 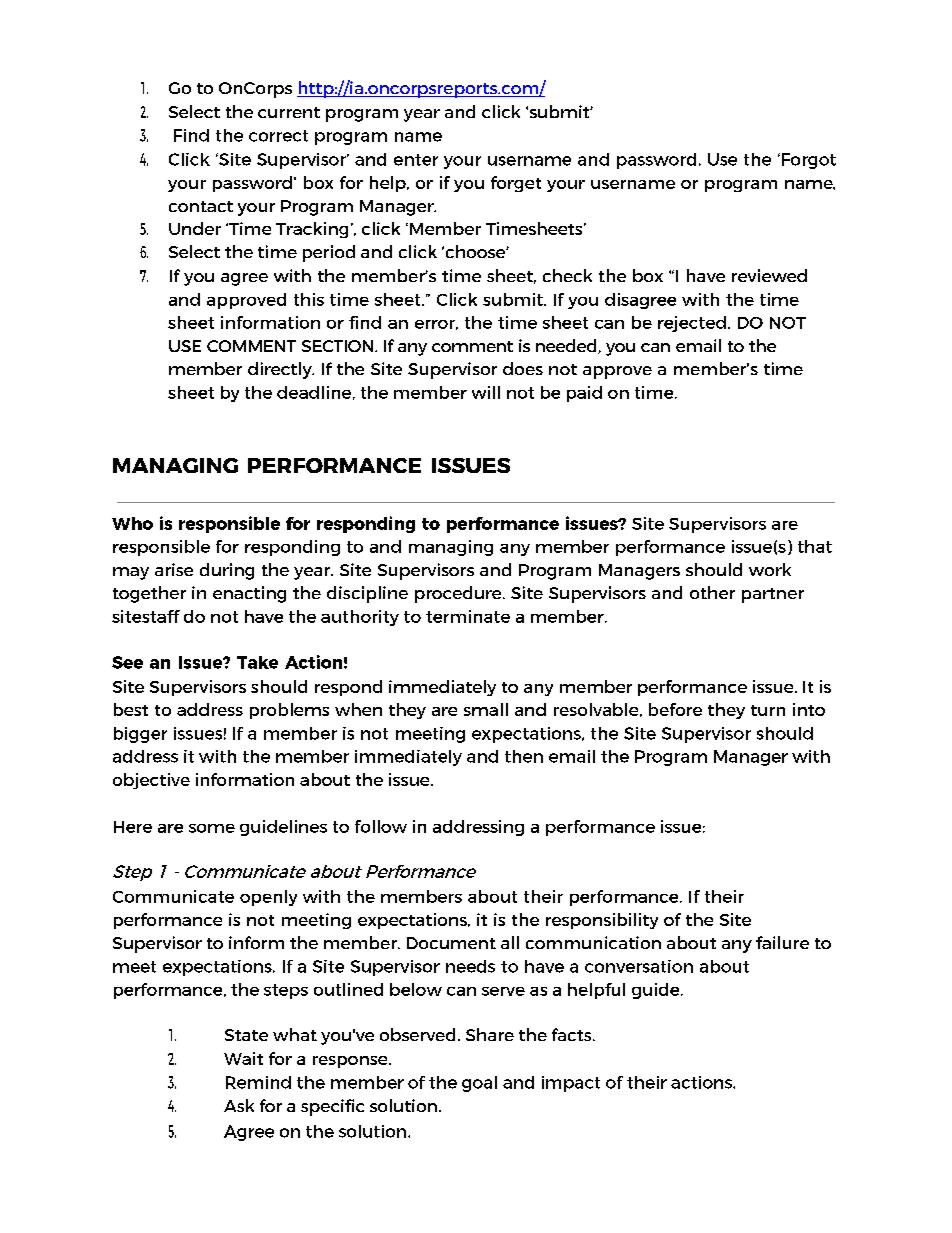 I want to click on rejected, so click(x=692, y=324).
